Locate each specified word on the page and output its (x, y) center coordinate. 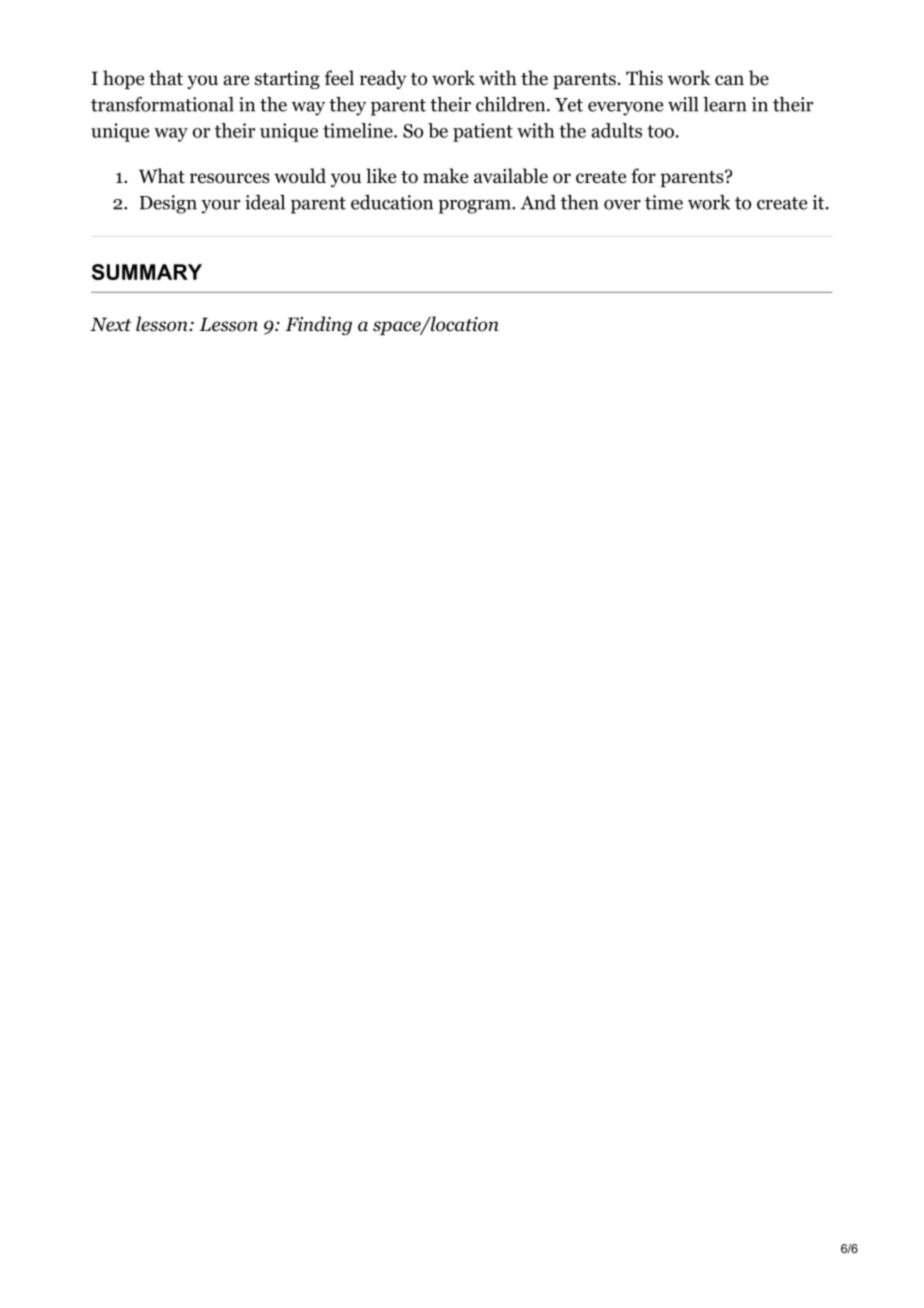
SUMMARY (147, 272)
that (166, 78)
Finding (318, 325)
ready (383, 79)
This (644, 78)
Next (111, 324)
